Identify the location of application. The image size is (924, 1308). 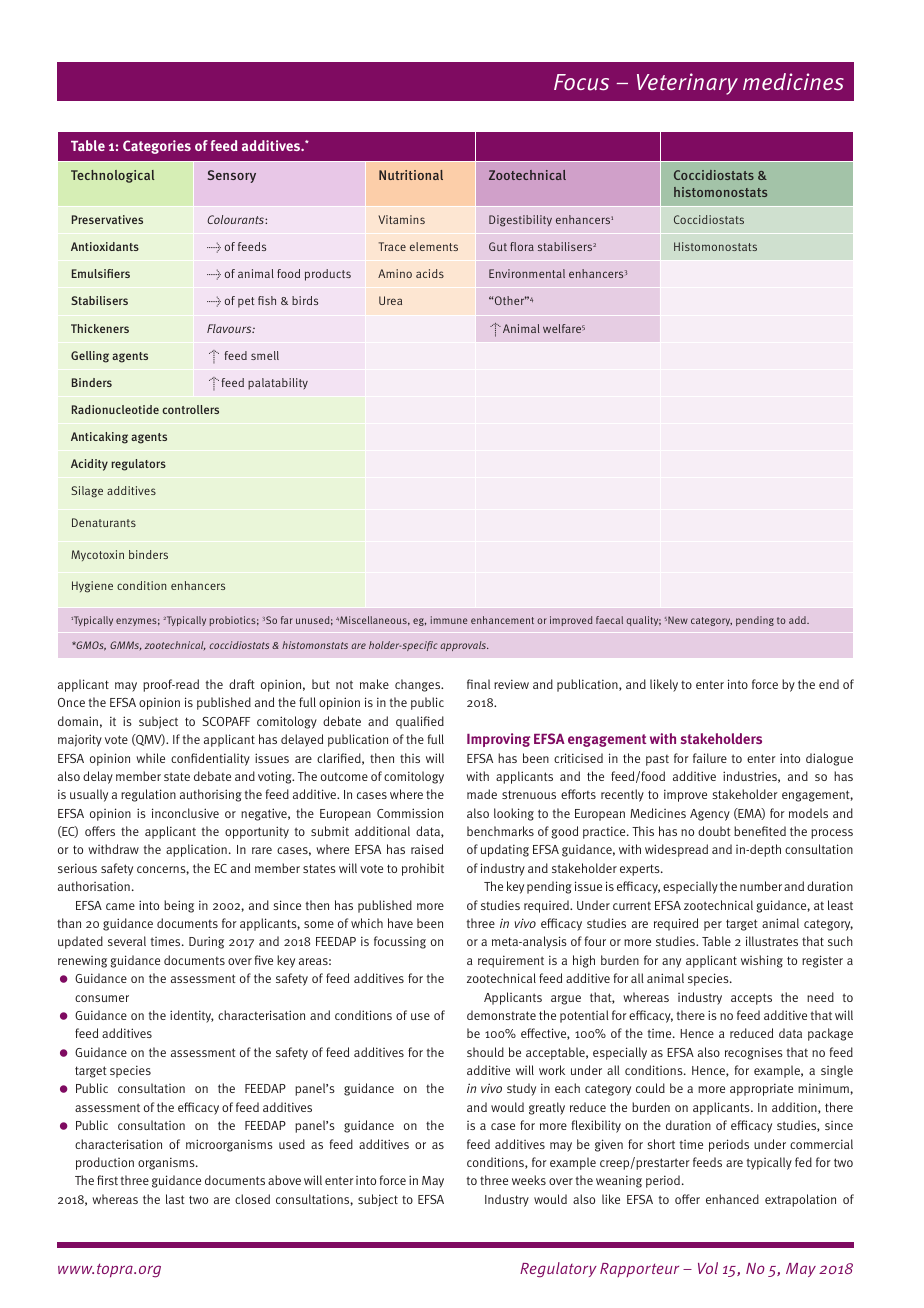
(196, 850).
